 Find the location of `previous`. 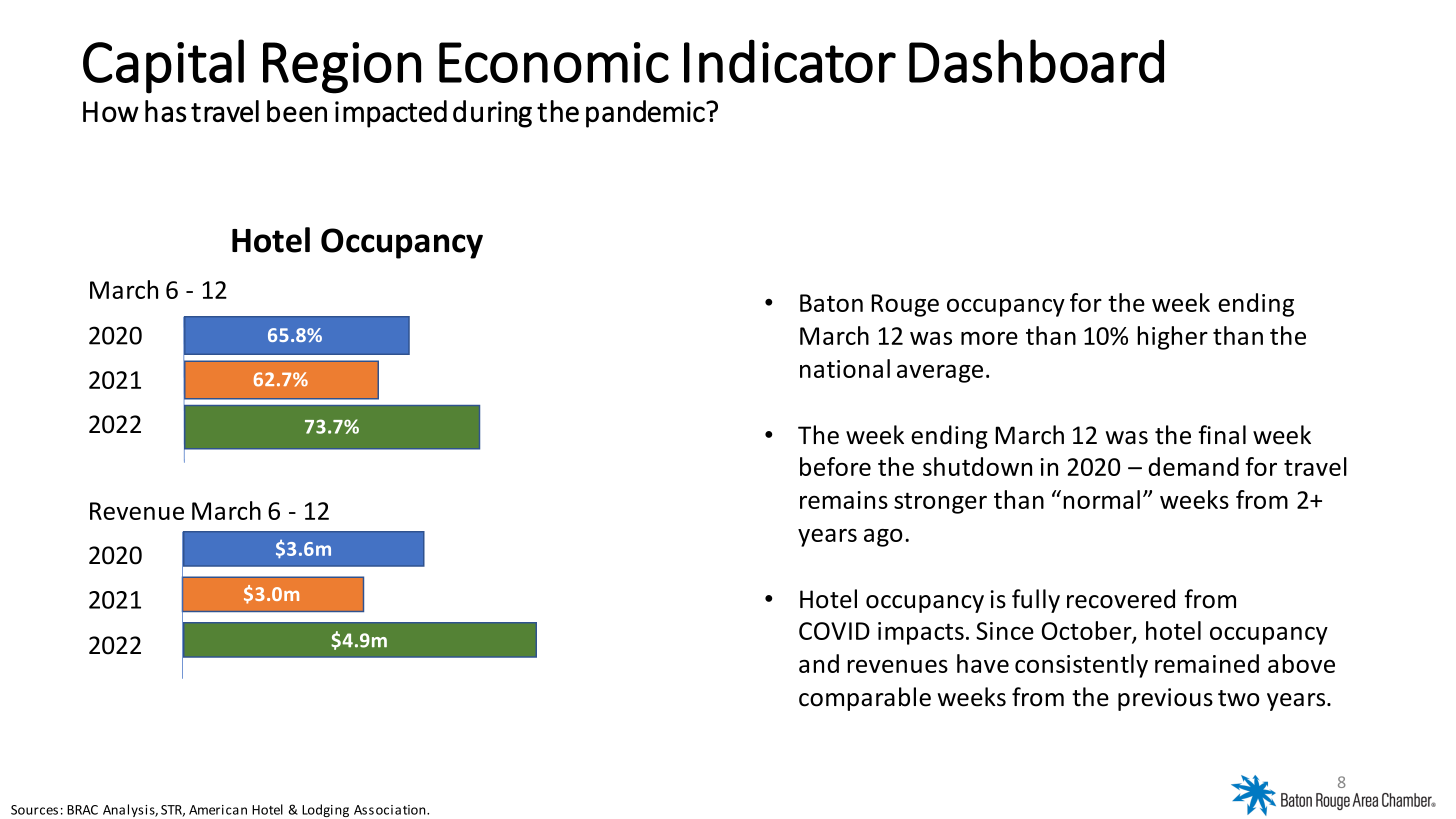

previous is located at coordinates (1165, 699).
